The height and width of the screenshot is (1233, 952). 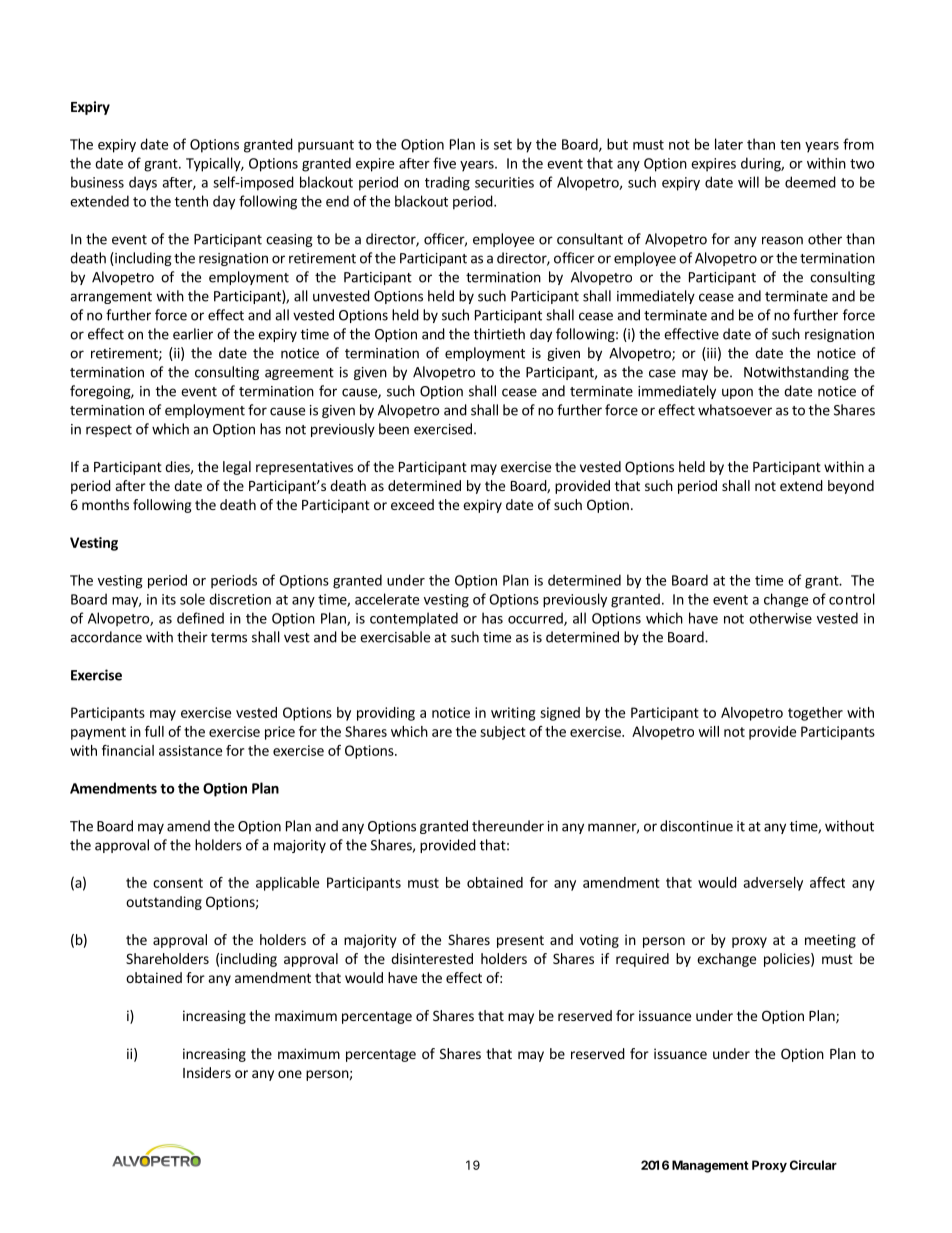 What do you see at coordinates (290, 1074) in the screenshot?
I see `one` at bounding box center [290, 1074].
